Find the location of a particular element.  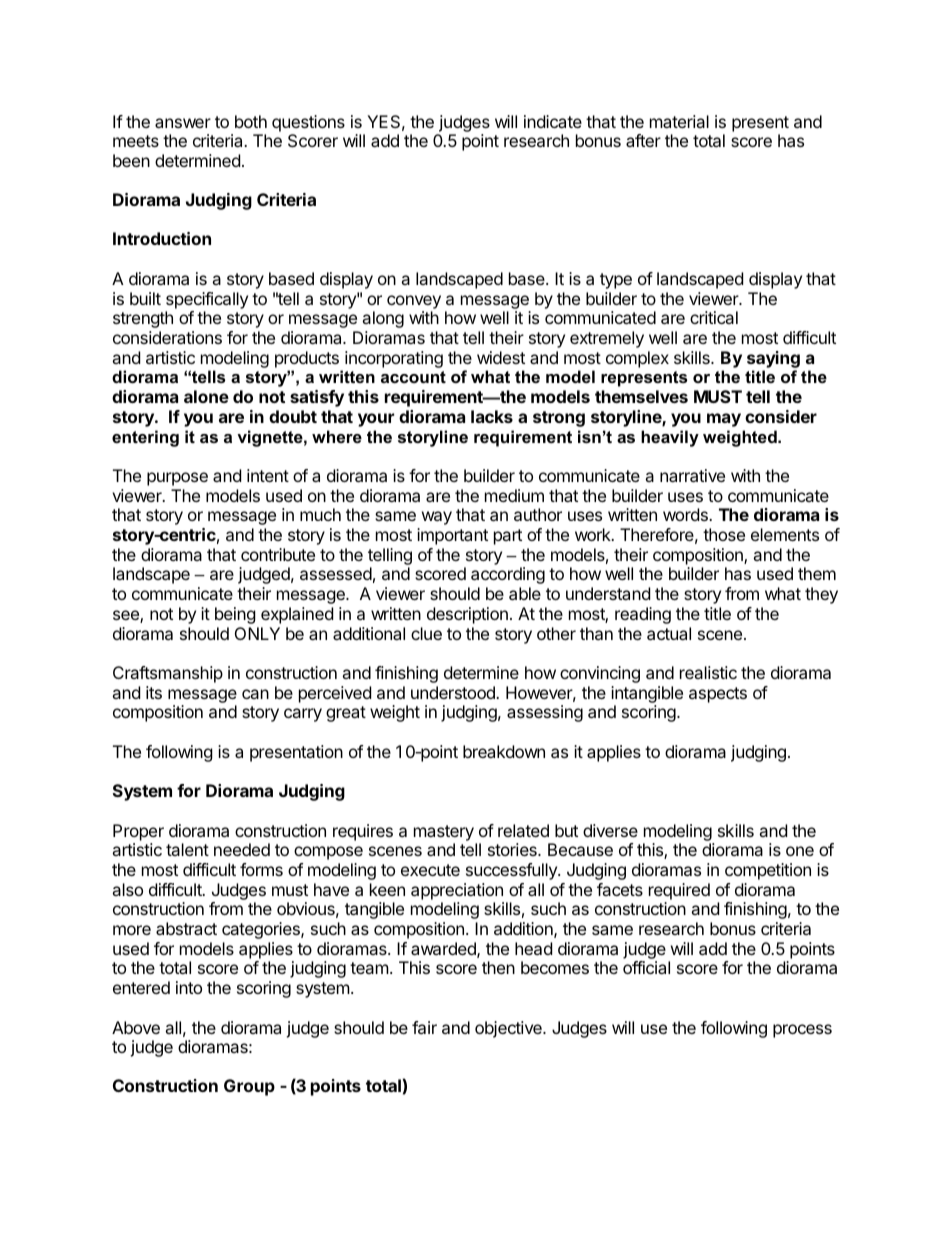

objective is located at coordinates (509, 1029).
